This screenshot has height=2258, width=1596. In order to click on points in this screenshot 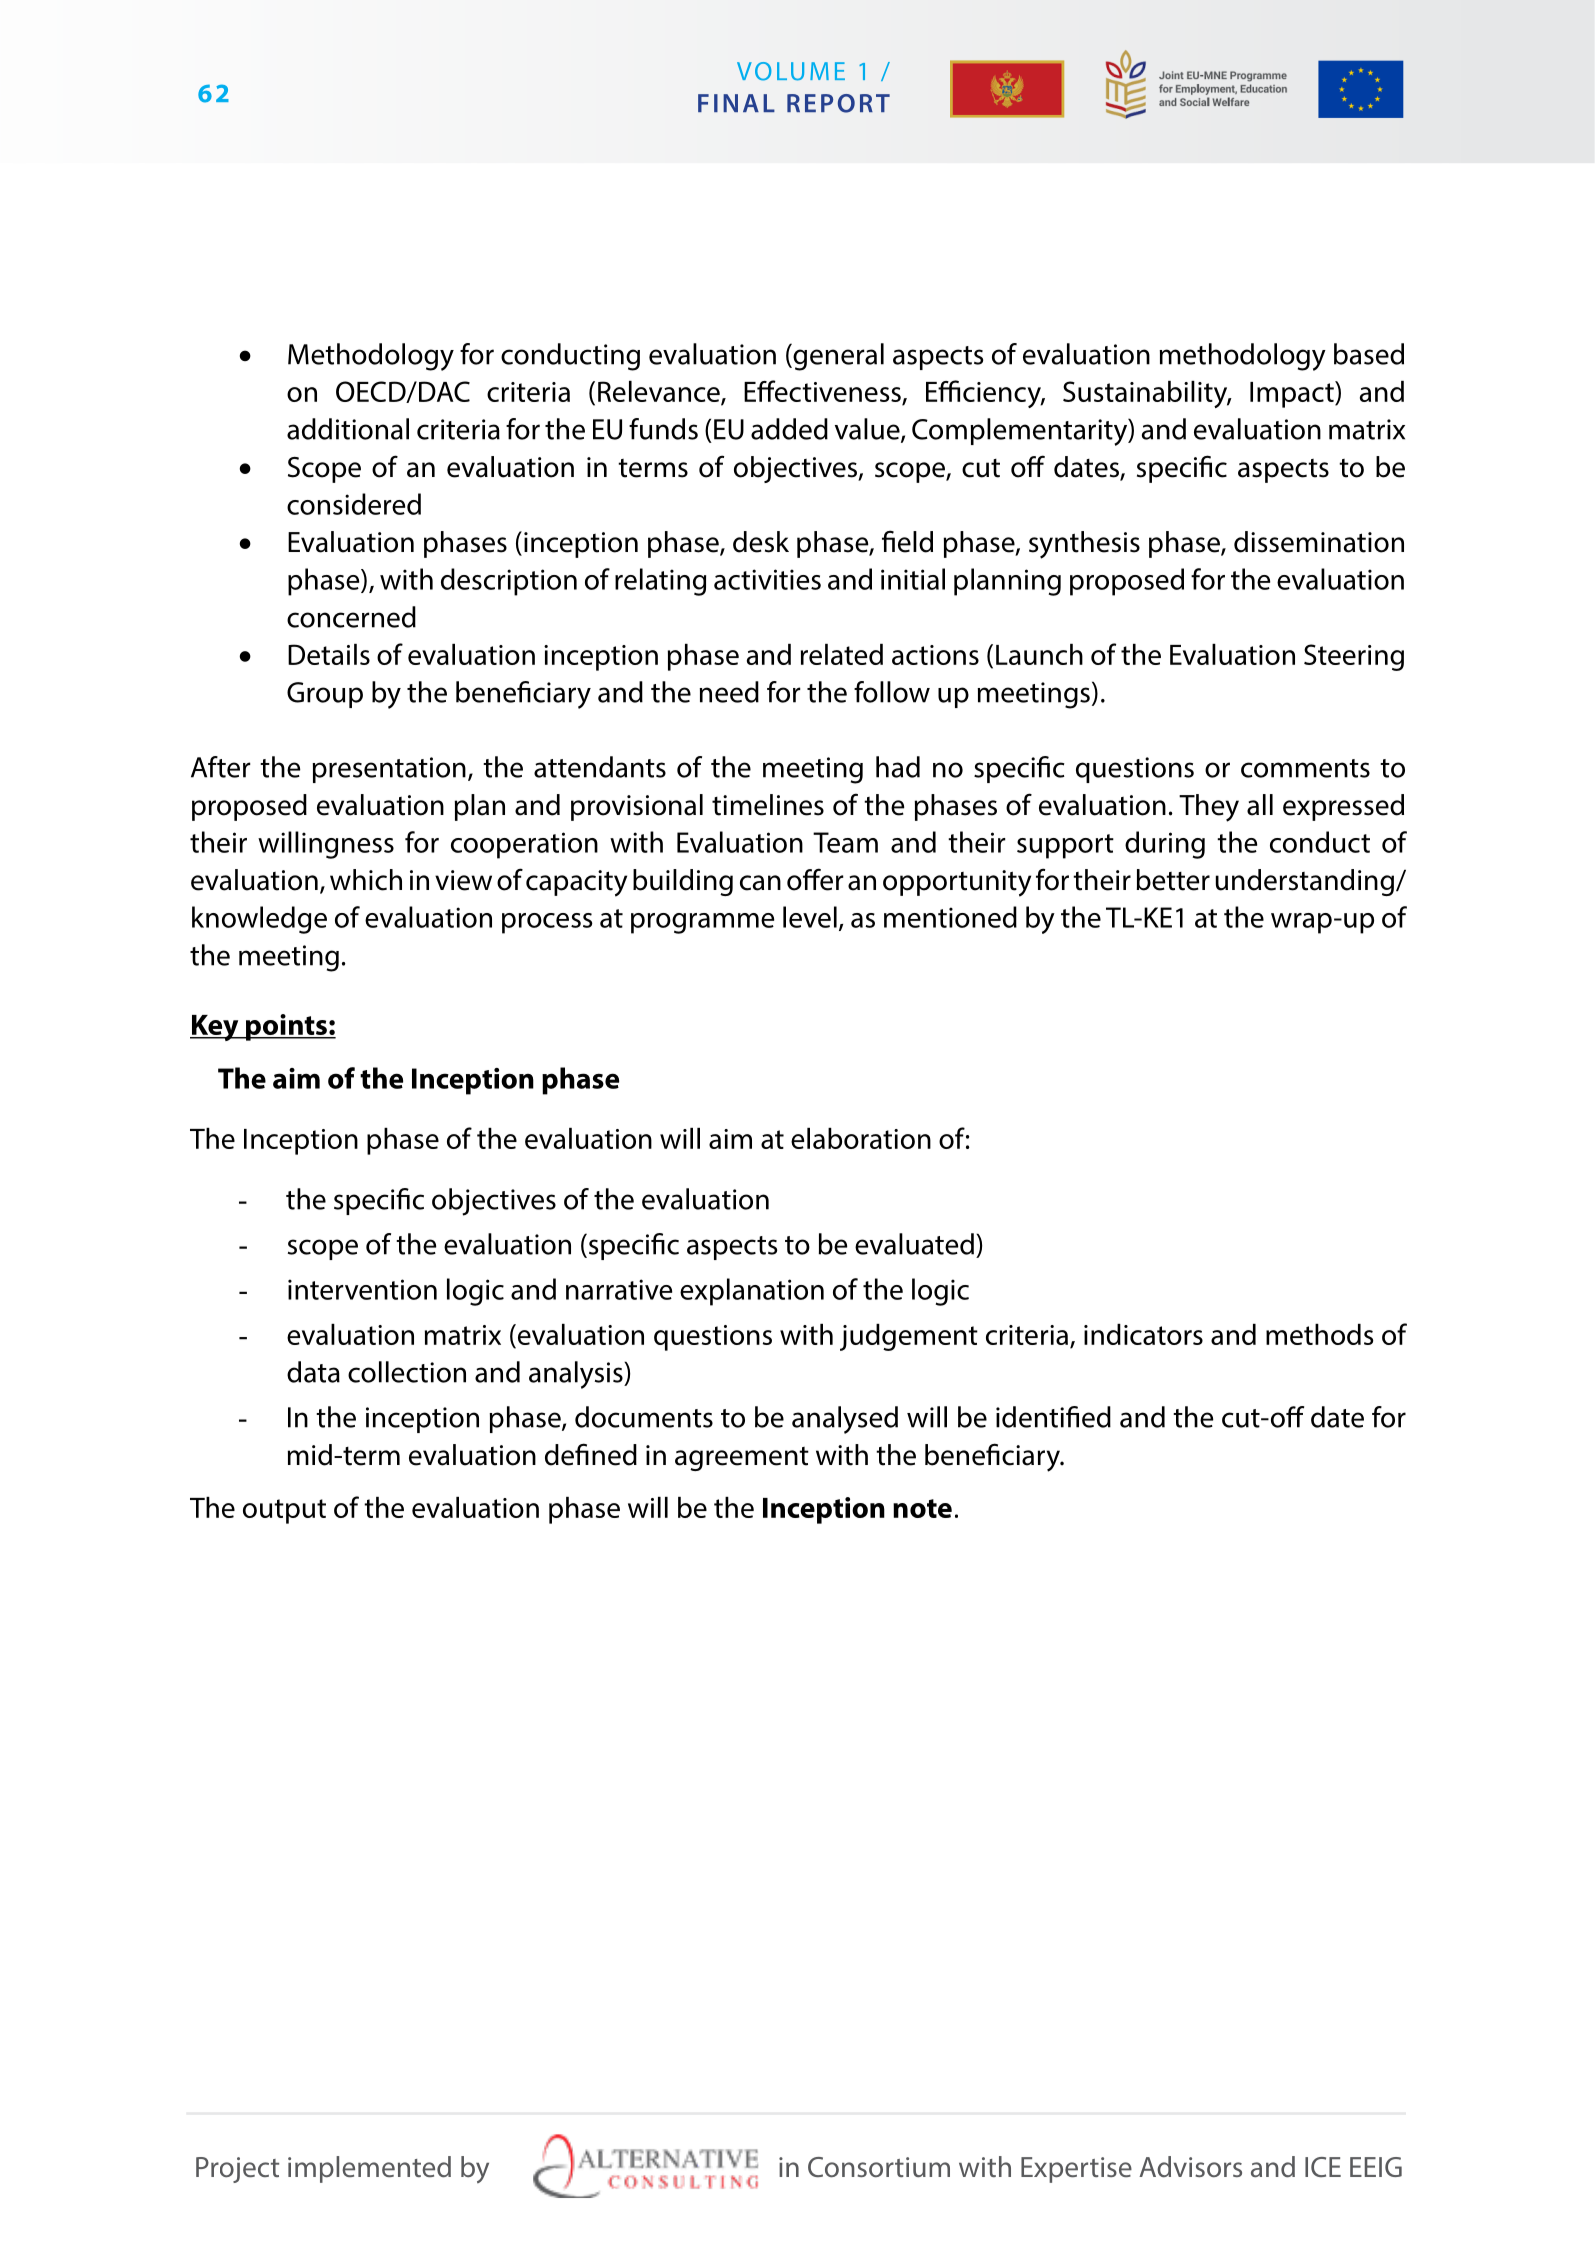, I will do `click(286, 1027)`.
